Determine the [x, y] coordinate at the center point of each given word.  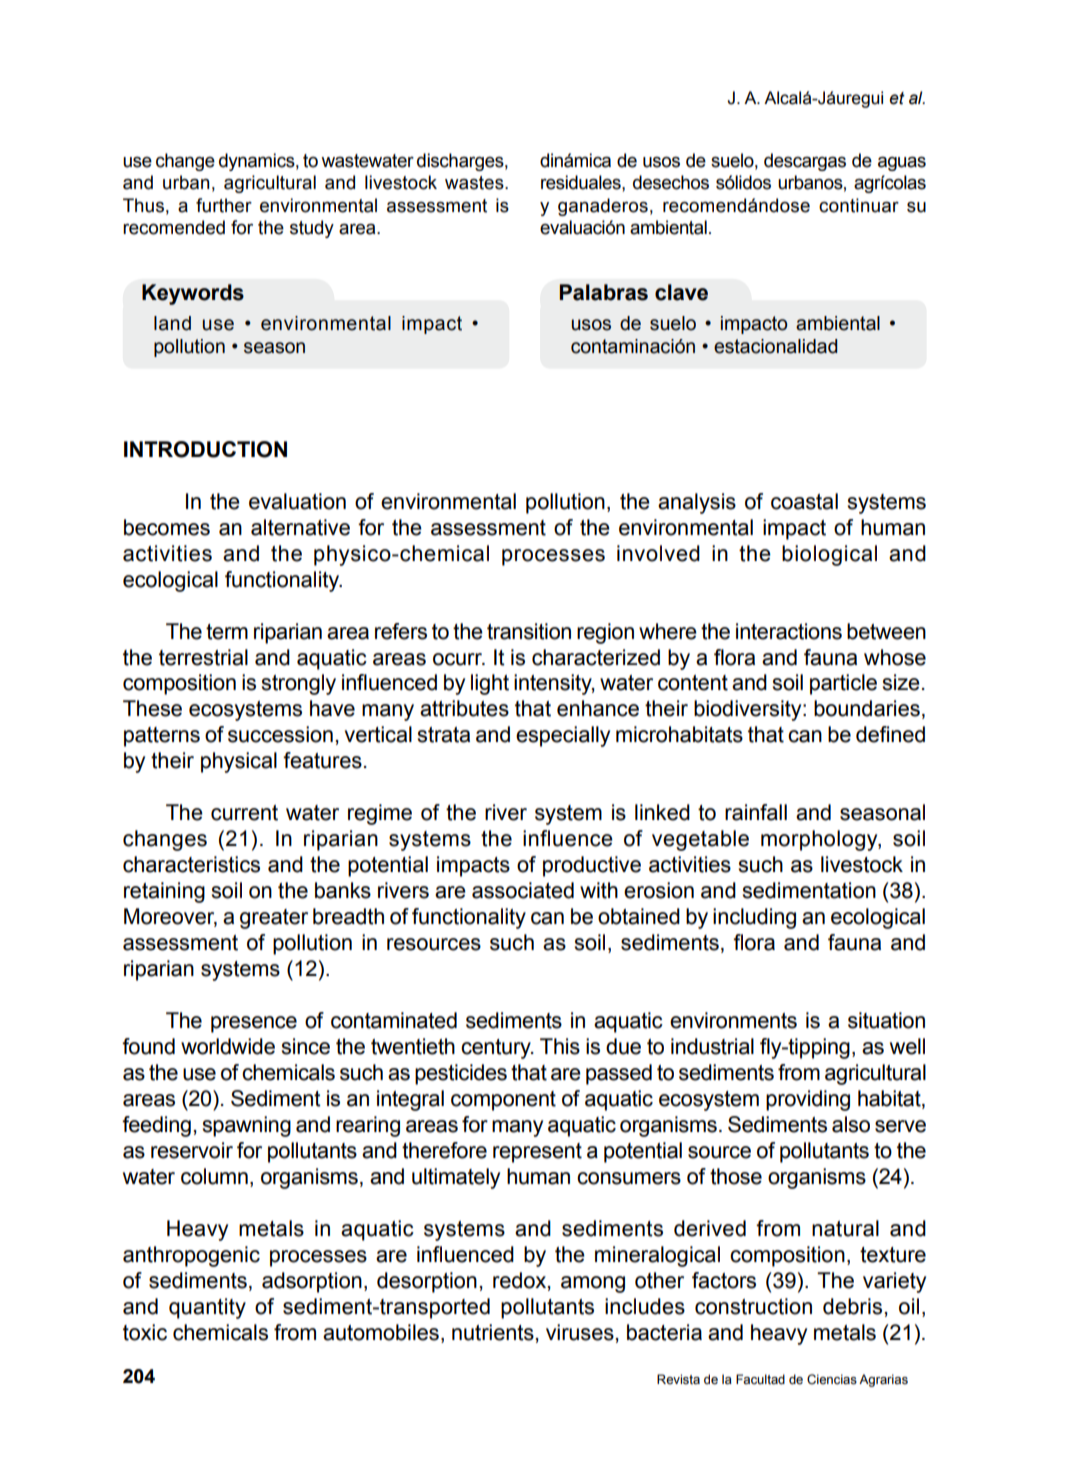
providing [808, 1100]
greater [274, 919]
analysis [697, 503]
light [490, 684]
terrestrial [203, 657]
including [754, 918]
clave [681, 292]
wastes [475, 183]
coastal [804, 501]
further [224, 205]
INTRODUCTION [205, 449]
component [503, 1101]
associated [523, 890]
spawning [246, 1126]
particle [843, 684]
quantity [207, 1308]
